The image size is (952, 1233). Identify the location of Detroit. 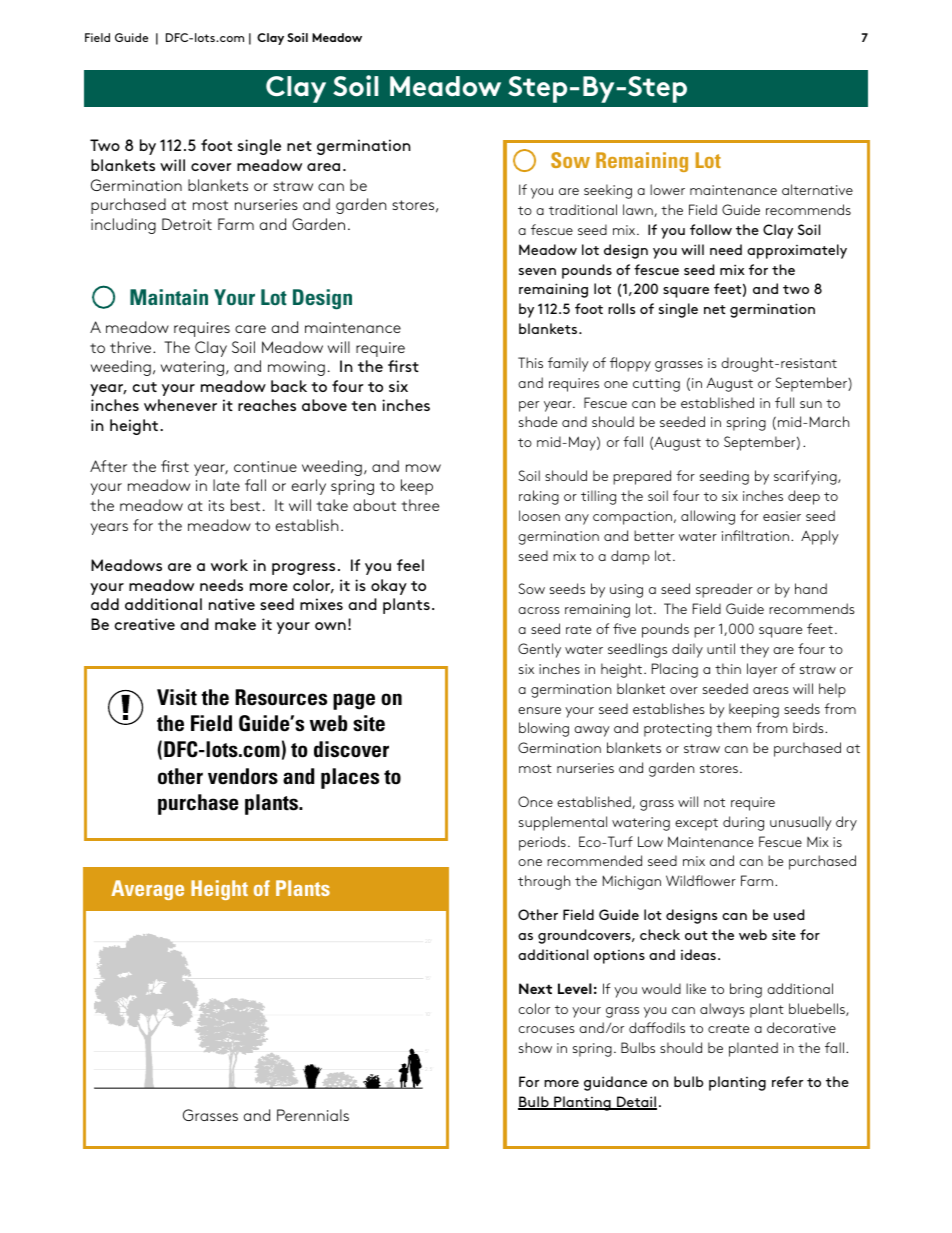
(187, 224).
